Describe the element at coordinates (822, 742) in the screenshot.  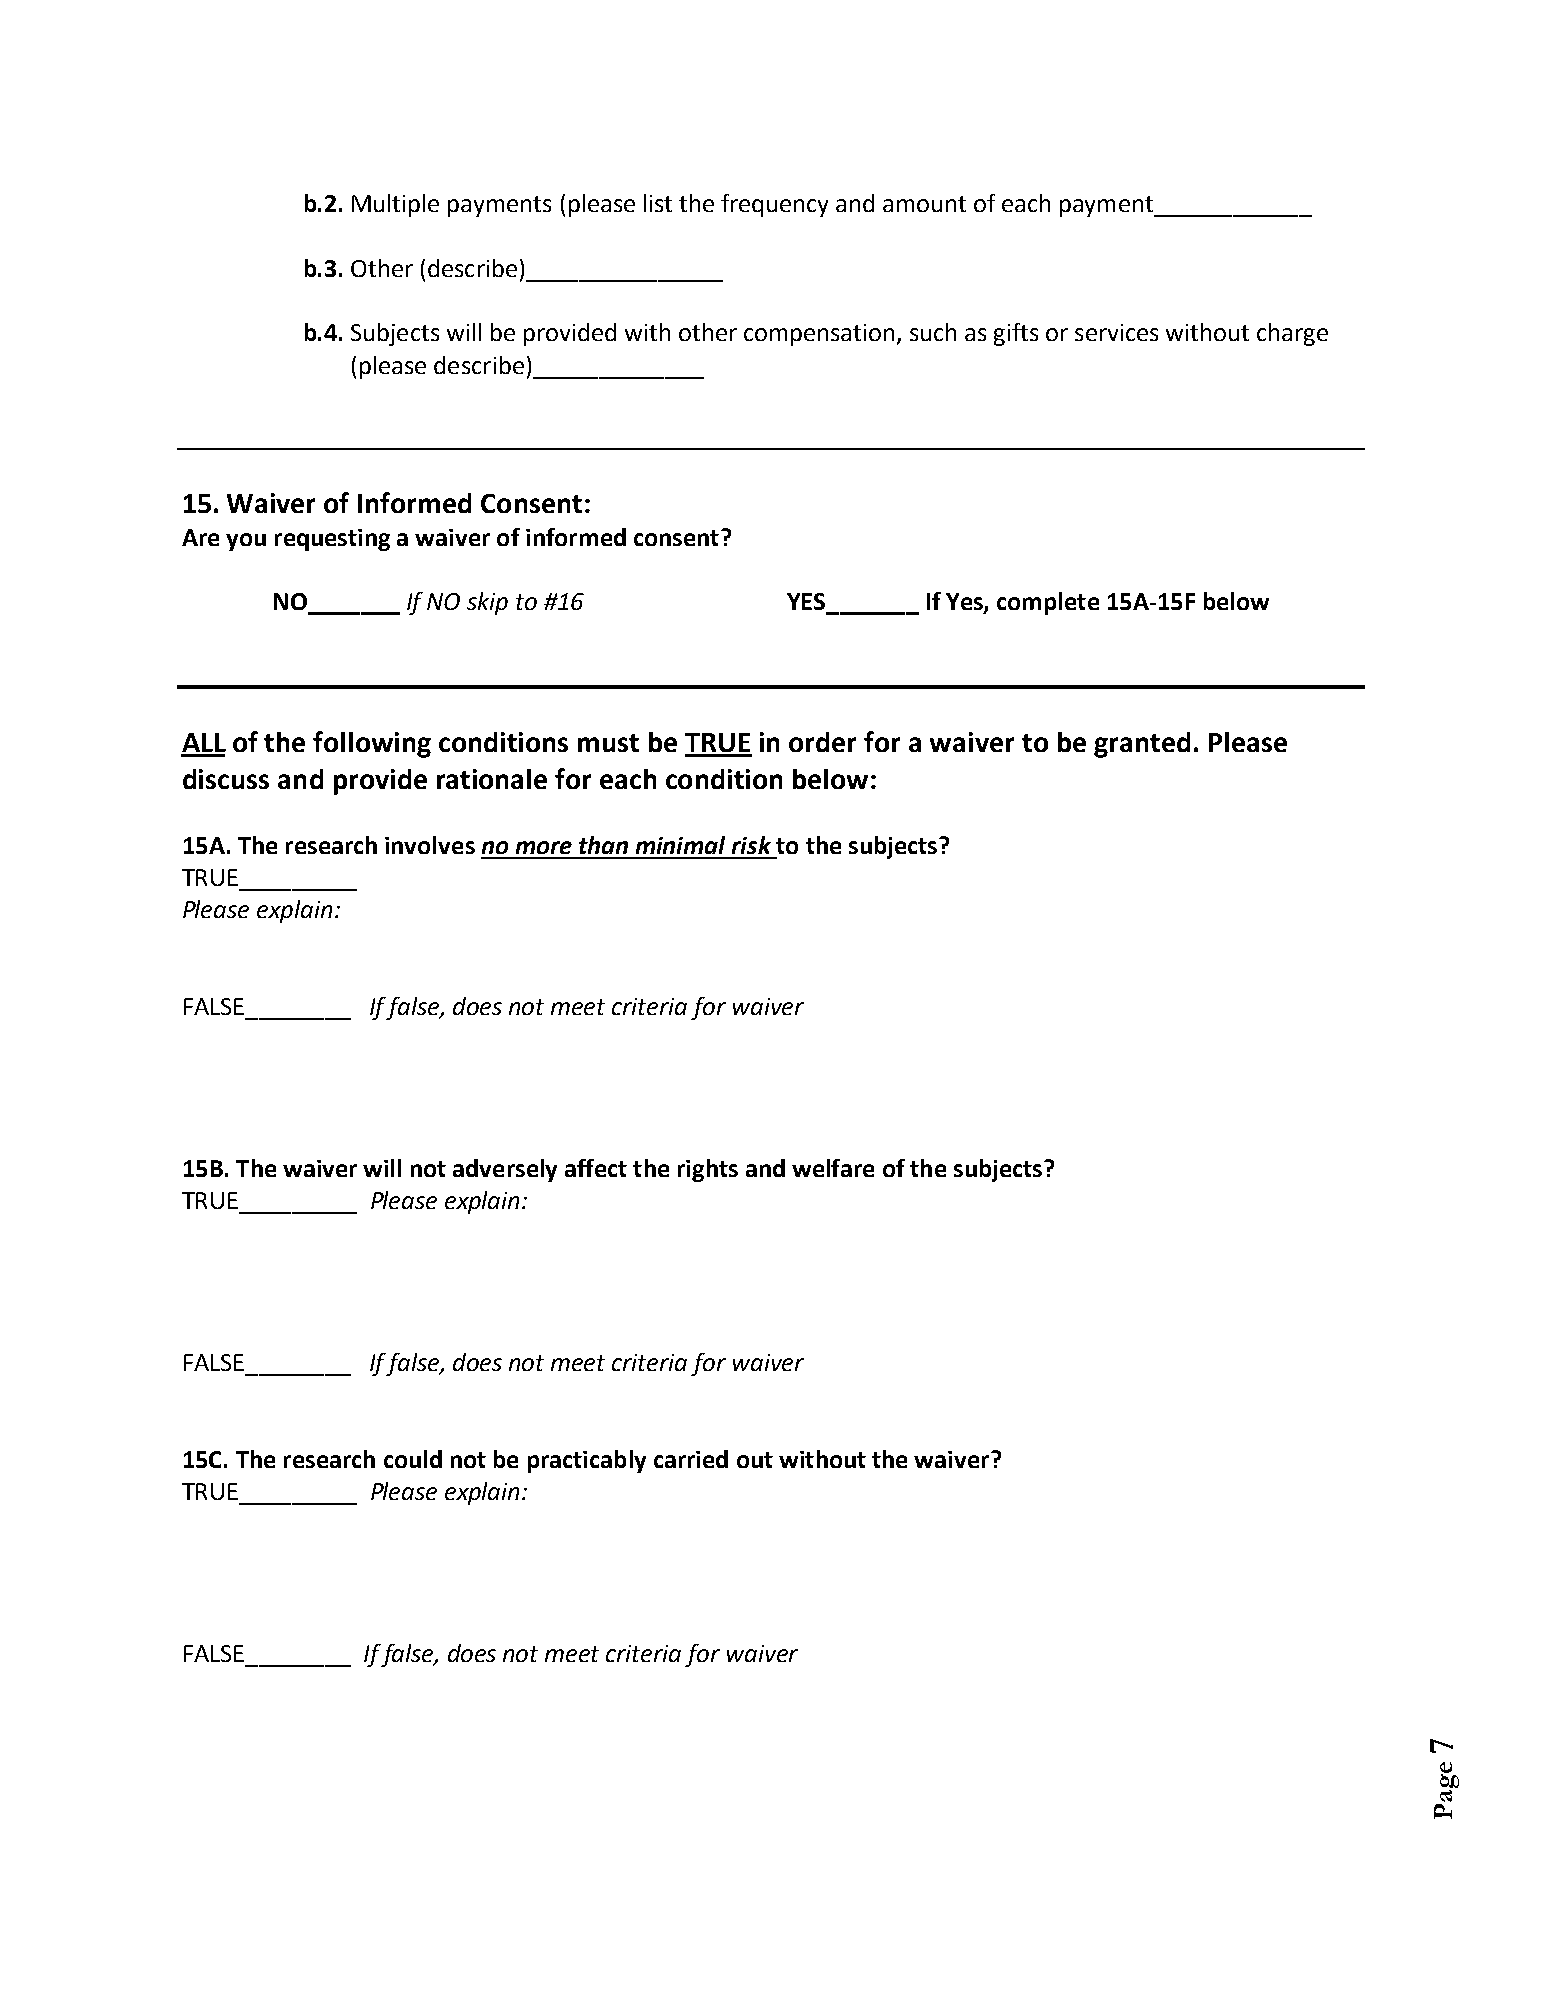
I see `order` at that location.
